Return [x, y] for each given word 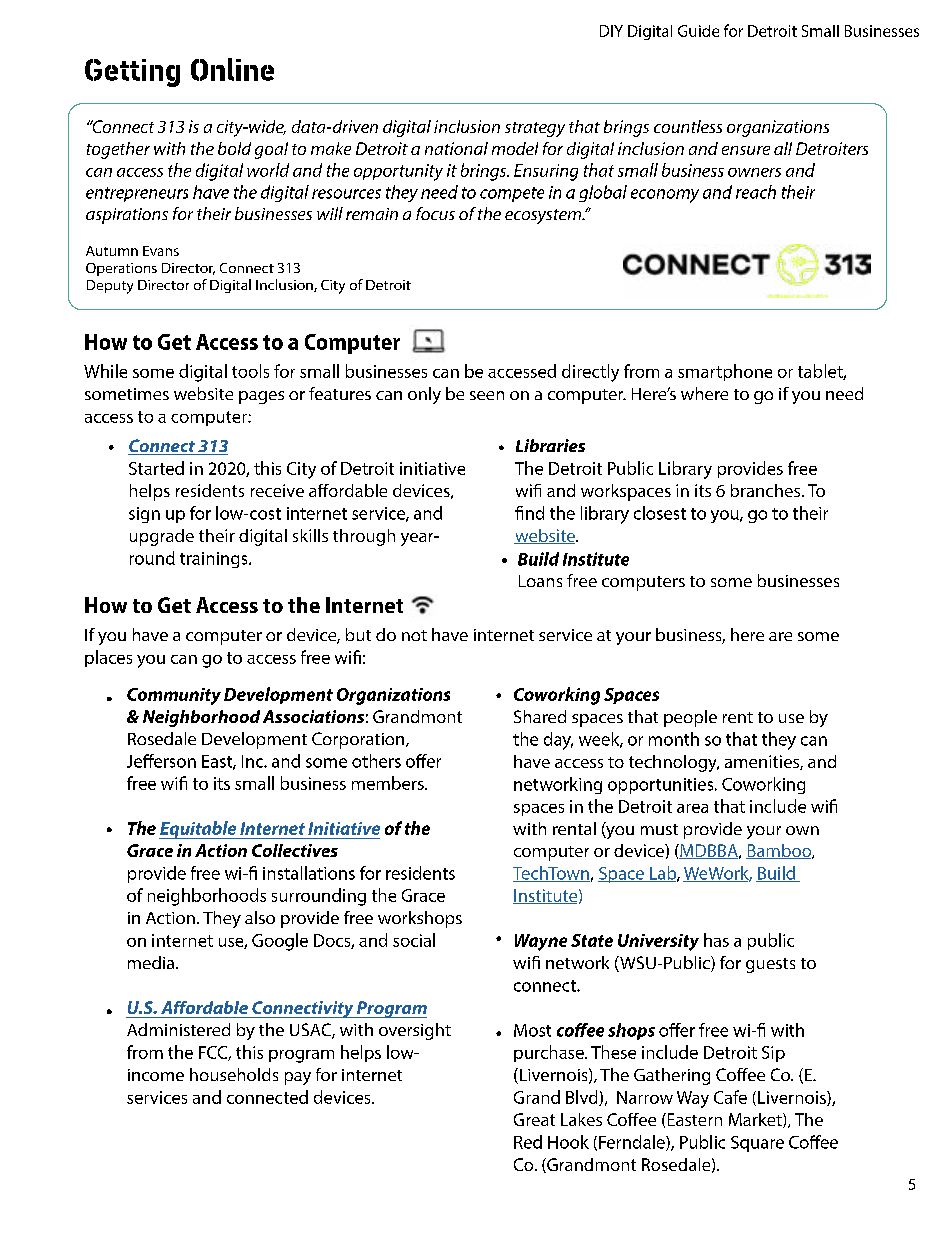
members [389, 783]
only [424, 395]
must [659, 829]
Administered [178, 1029]
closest [660, 513]
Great [534, 1119]
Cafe [730, 1097]
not [414, 635]
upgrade [162, 537]
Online [232, 69]
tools [250, 371]
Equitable [199, 830]
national [456, 148]
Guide [698, 31]
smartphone [725, 372]
